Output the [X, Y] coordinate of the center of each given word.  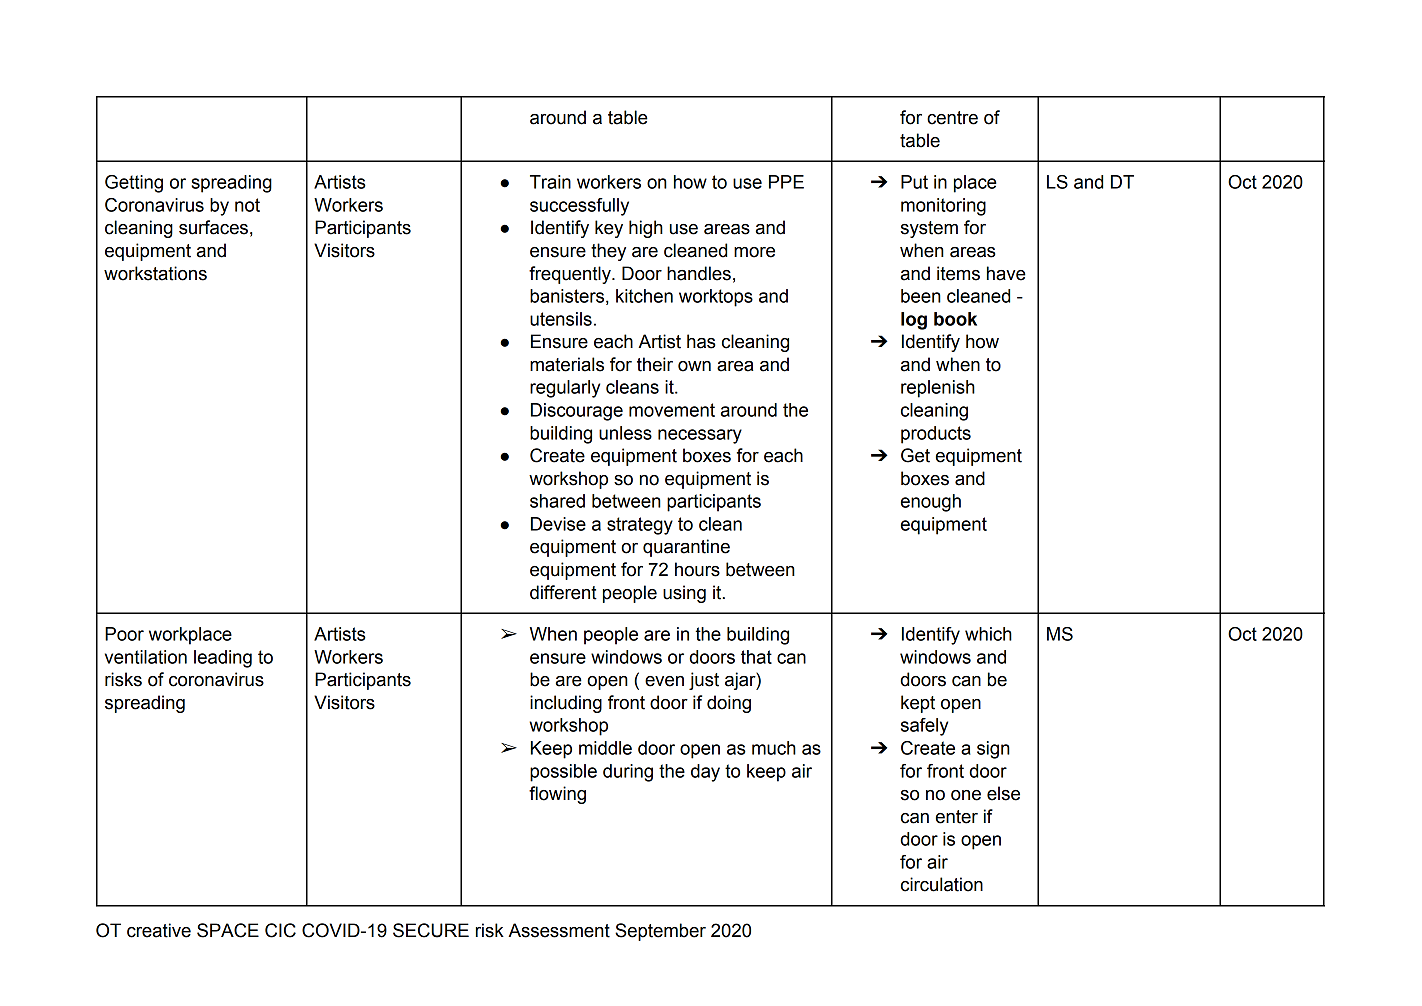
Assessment [559, 930]
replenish [938, 389]
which [988, 634]
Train [550, 182]
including [566, 704]
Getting [134, 184]
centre [952, 118]
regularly [565, 389]
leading [223, 659]
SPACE [228, 930]
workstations [155, 273]
